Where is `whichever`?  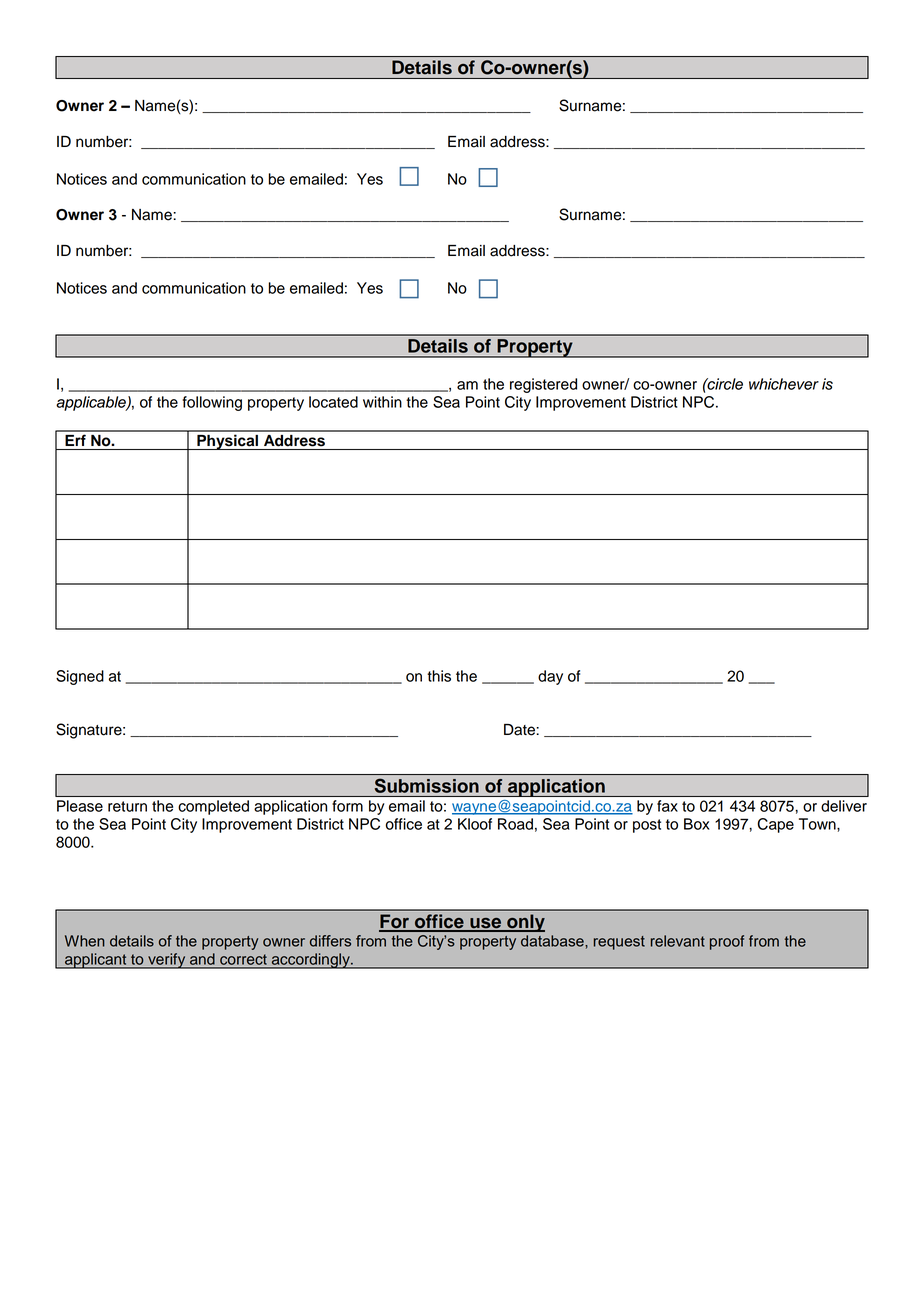 whichever is located at coordinates (784, 384).
